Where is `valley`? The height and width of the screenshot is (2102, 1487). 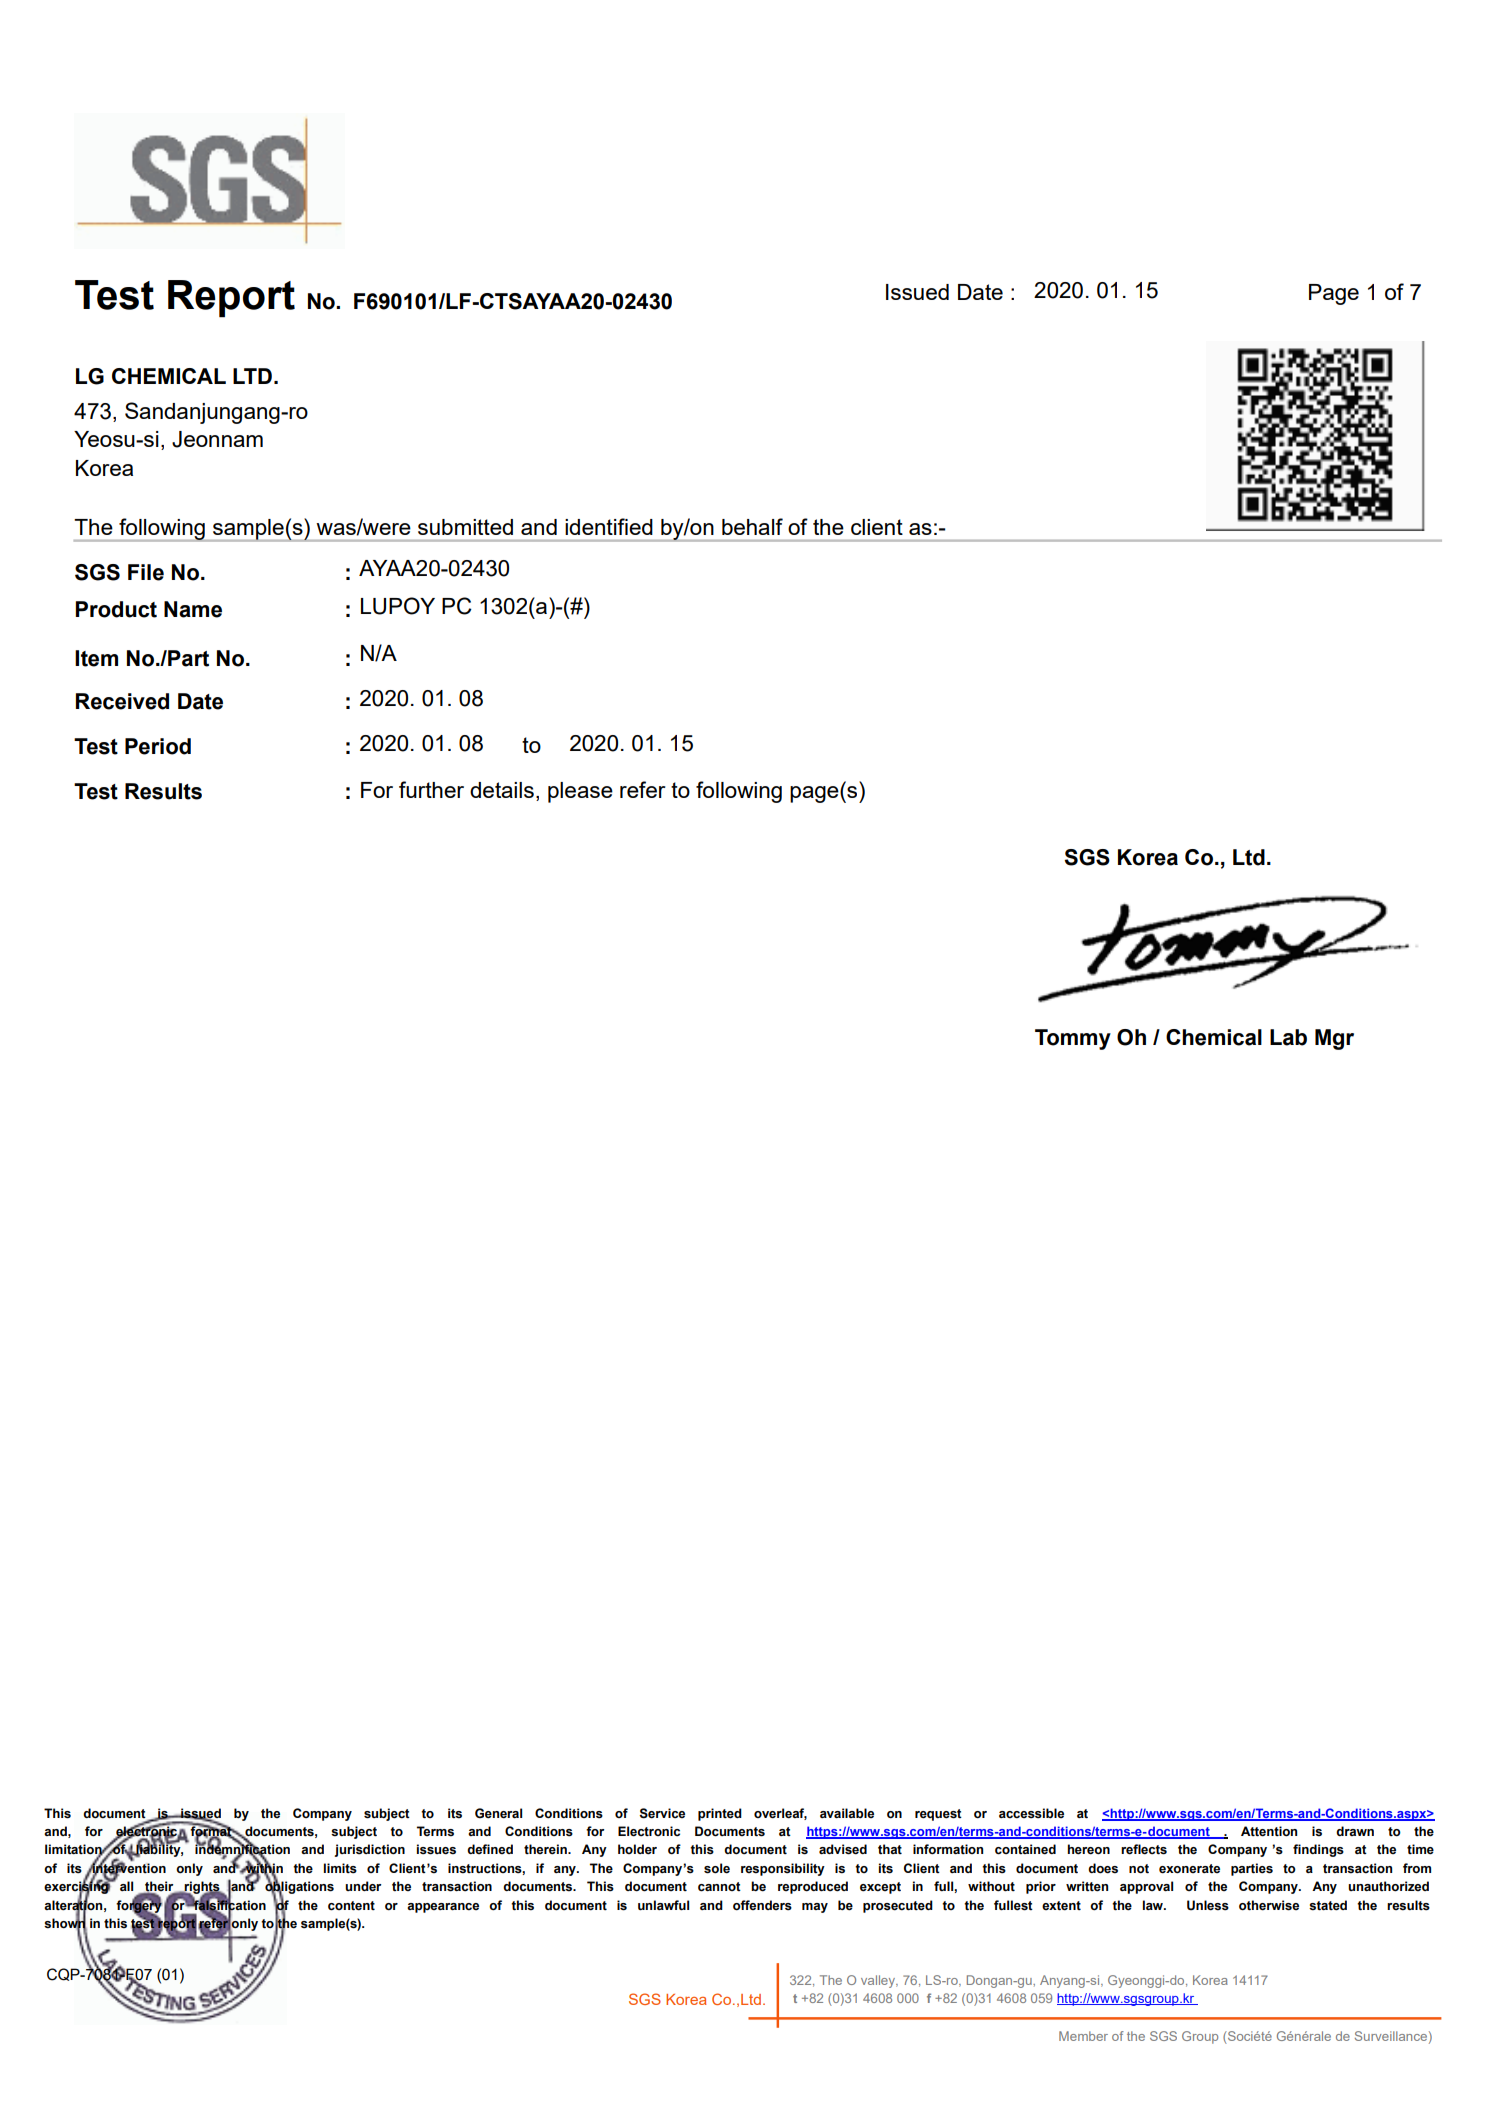 valley is located at coordinates (879, 1981).
